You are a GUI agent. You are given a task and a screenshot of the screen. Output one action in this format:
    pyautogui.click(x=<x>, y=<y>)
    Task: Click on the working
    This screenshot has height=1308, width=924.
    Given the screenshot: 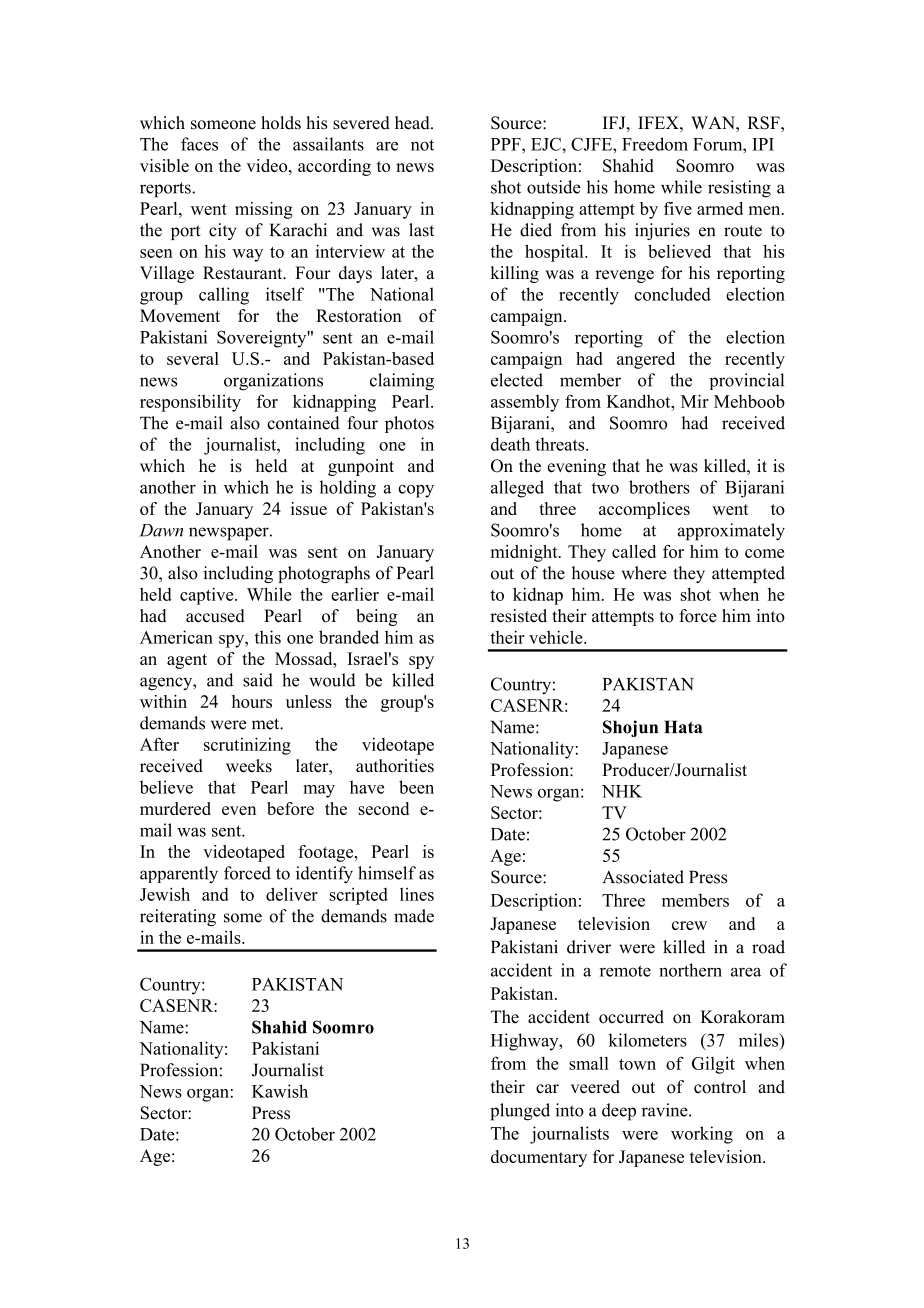 What is the action you would take?
    pyautogui.click(x=702, y=1135)
